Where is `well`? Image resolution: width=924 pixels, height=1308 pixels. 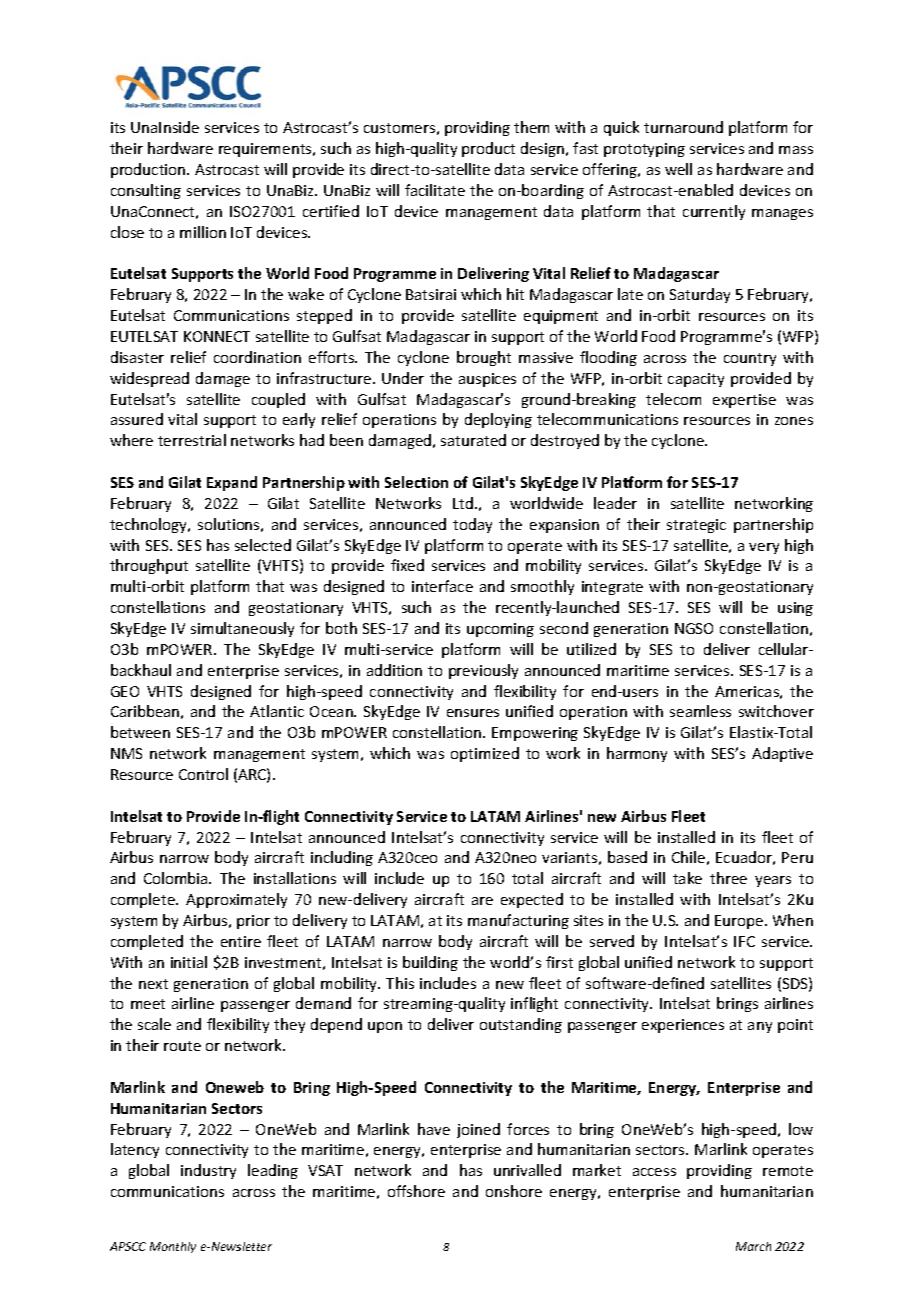 well is located at coordinates (678, 169).
